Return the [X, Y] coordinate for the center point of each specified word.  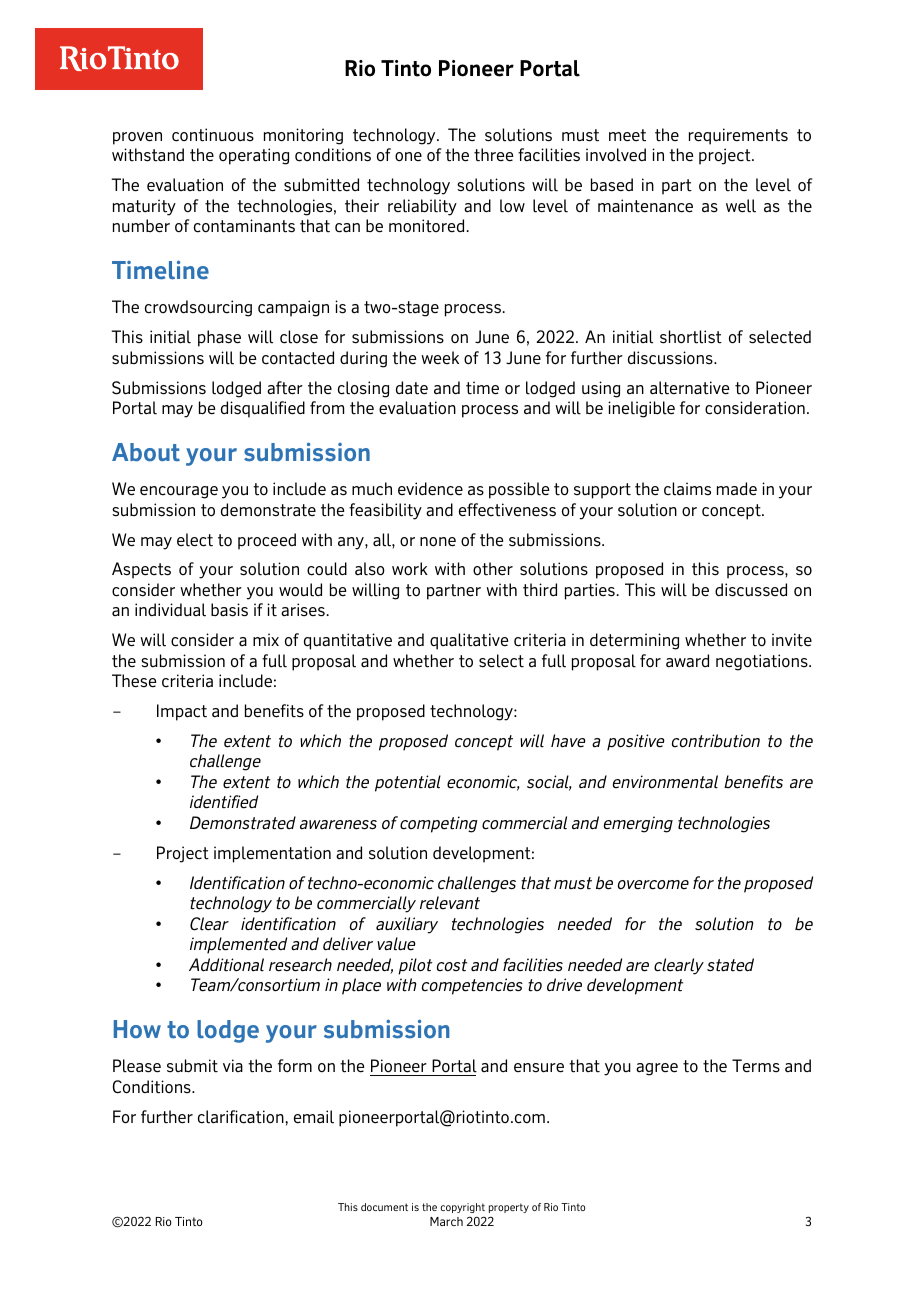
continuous [213, 135]
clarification [242, 1117]
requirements [738, 136]
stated [730, 965]
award [687, 661]
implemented [238, 945]
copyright [462, 1208]
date [412, 388]
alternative [690, 388]
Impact [182, 712]
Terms [756, 1066]
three [494, 155]
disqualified [263, 409]
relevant [450, 903]
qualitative [469, 641]
